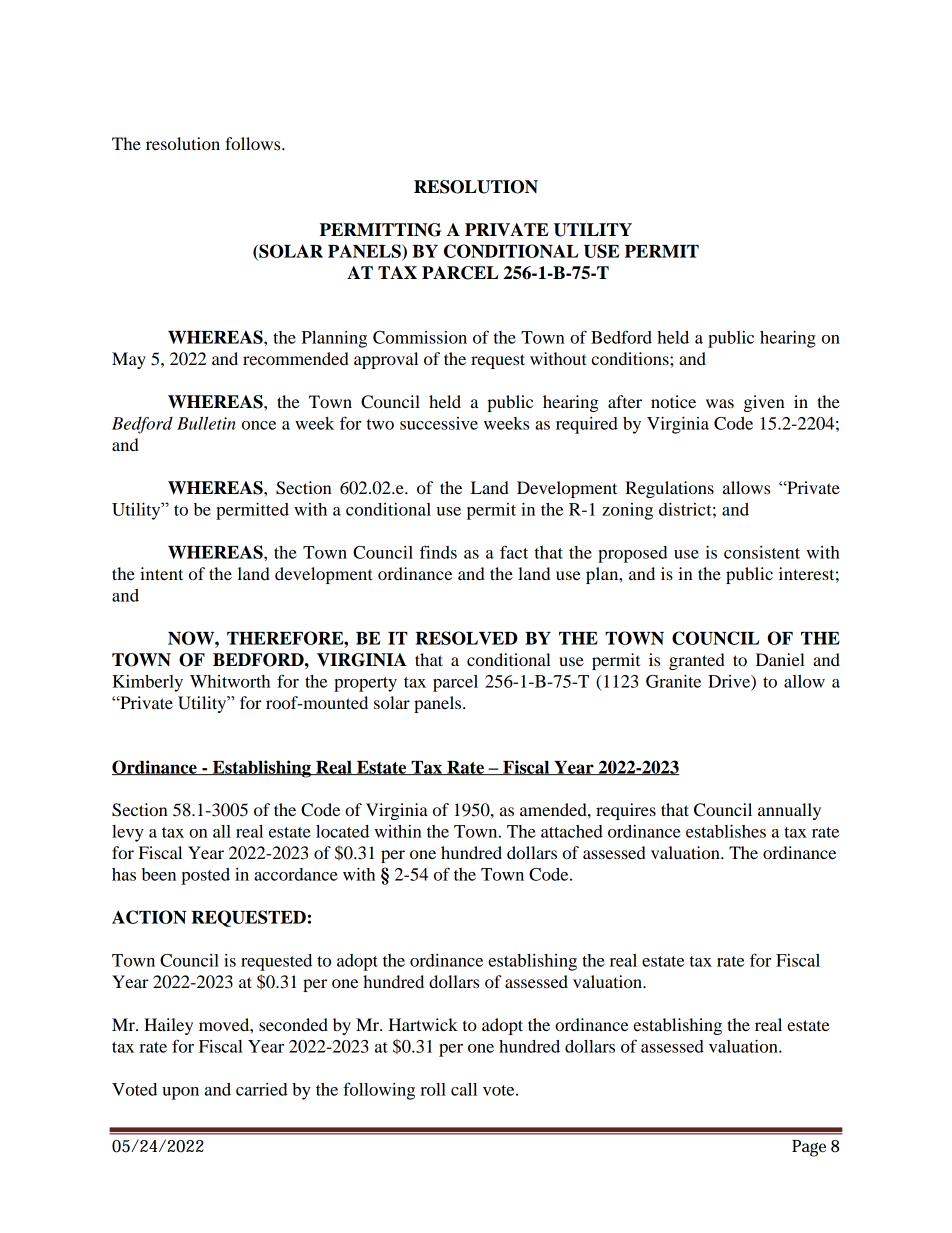 The image size is (952, 1233). Describe the element at coordinates (726, 831) in the document. I see `establishes` at that location.
